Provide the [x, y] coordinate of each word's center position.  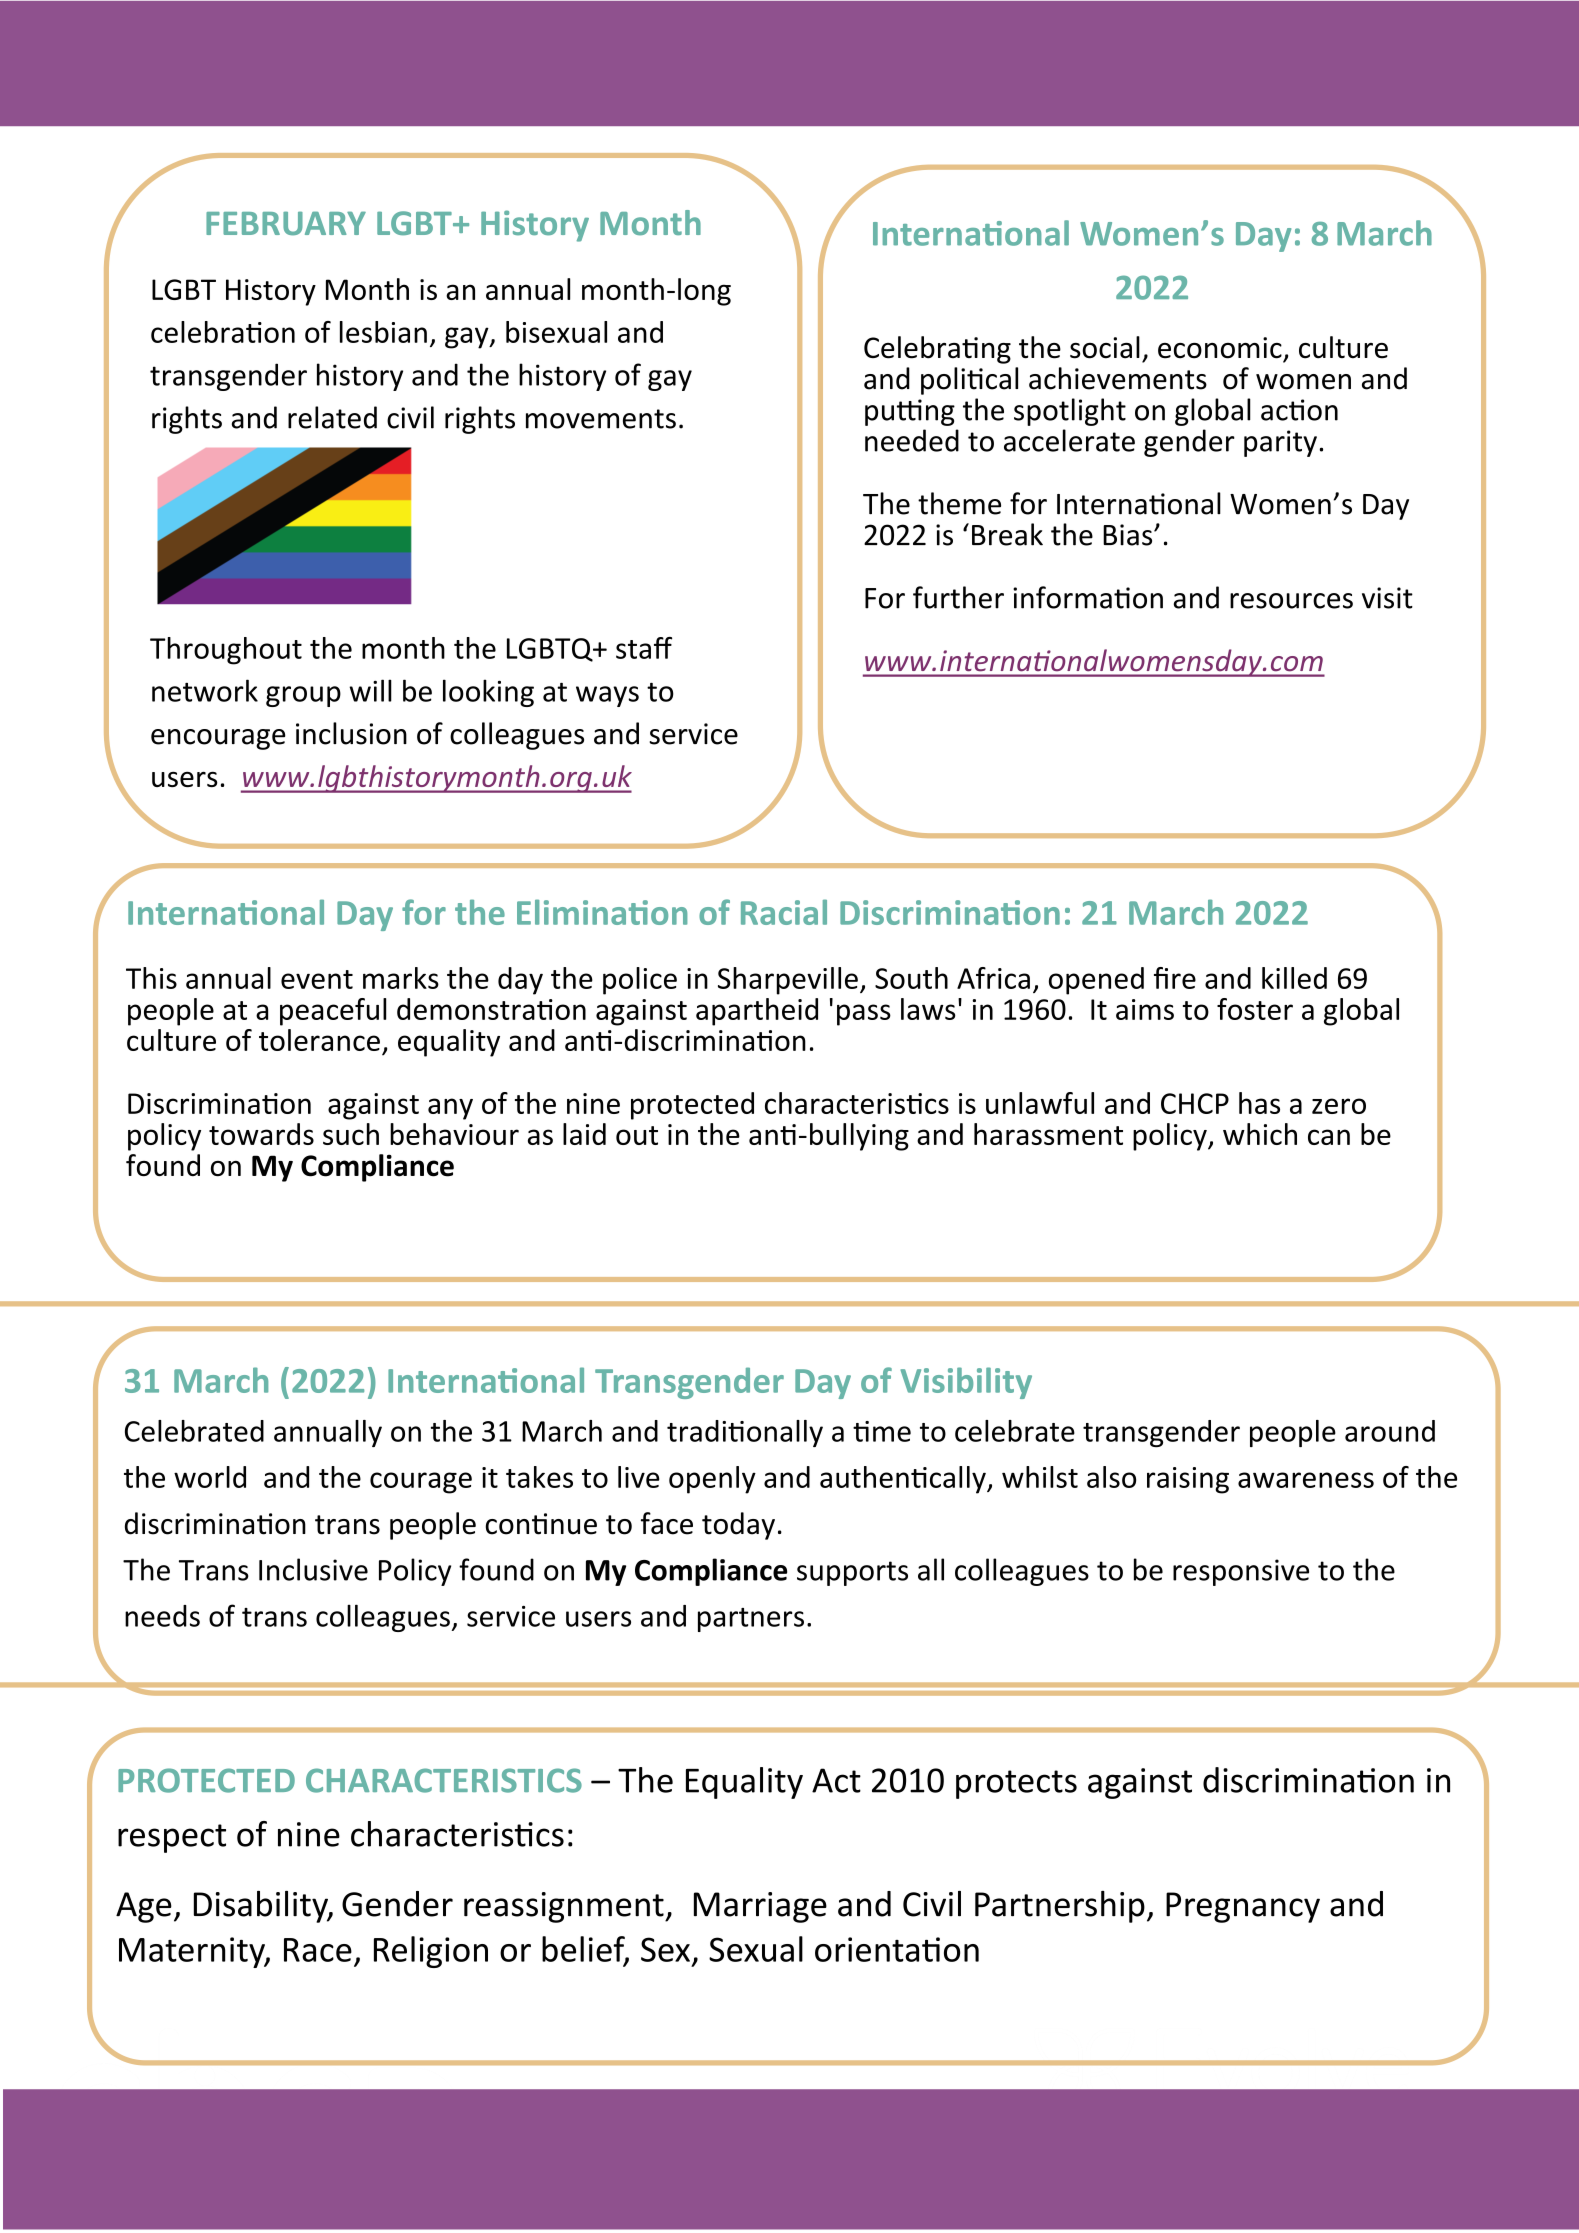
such [351, 1134]
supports [852, 1573]
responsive [1241, 1572]
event [317, 979]
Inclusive [313, 1569]
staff [644, 648]
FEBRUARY [286, 223]
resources [1291, 601]
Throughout [226, 651]
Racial [784, 912]
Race [318, 1950]
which [1260, 1134]
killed [1294, 978]
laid [584, 1134]
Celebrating [937, 350]
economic [1220, 348]
